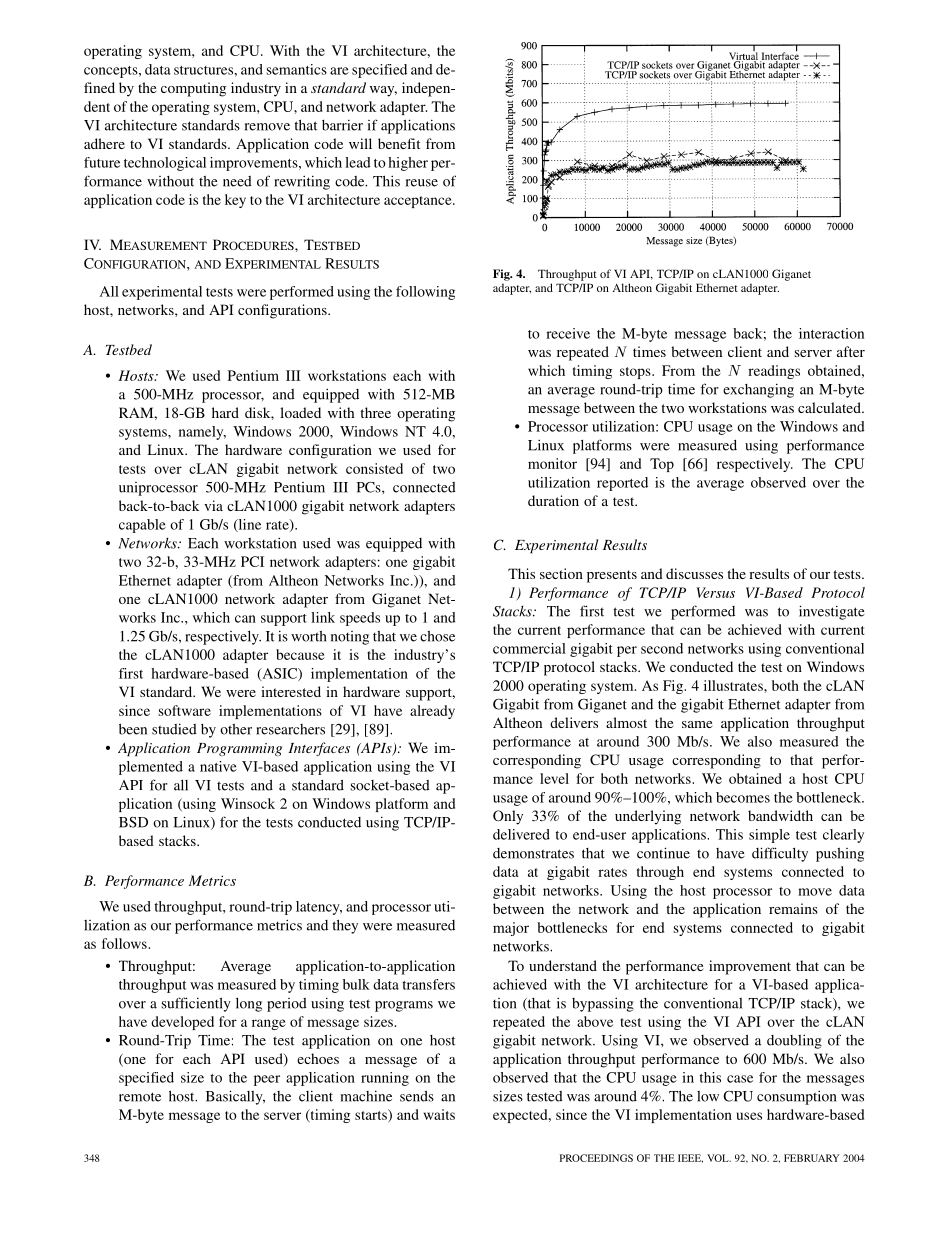 This document has height=1233, width=952. What do you see at coordinates (252, 561) in the document?
I see `PCI` at bounding box center [252, 561].
